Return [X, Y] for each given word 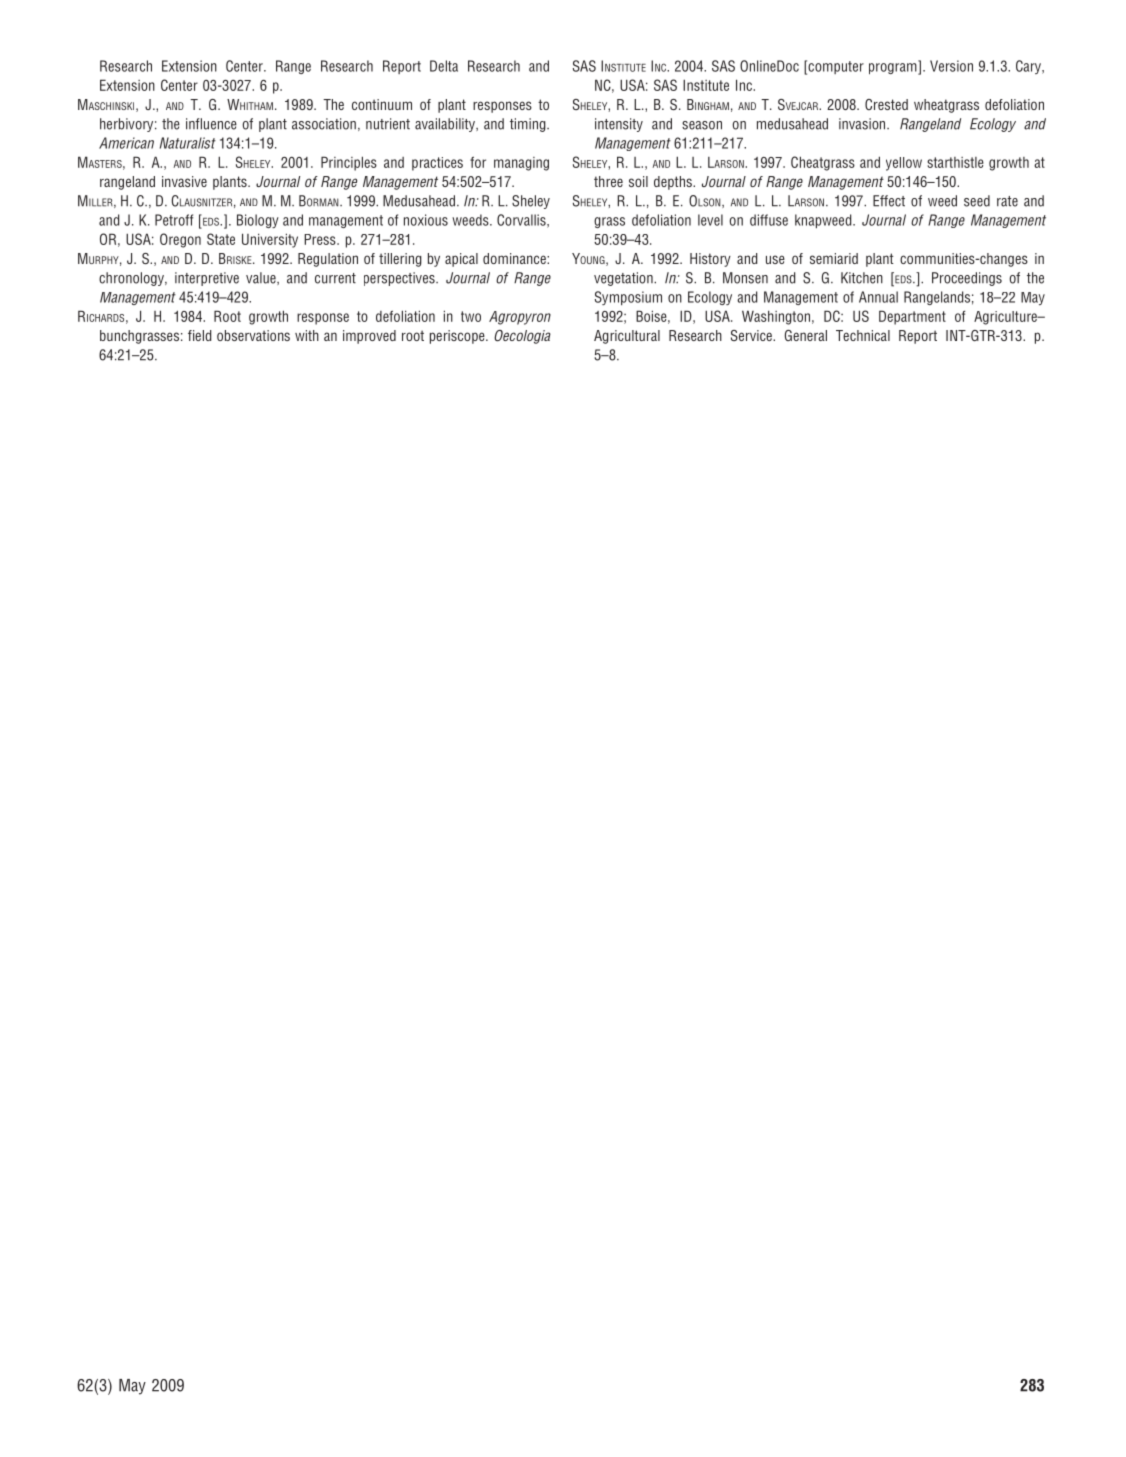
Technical [863, 335]
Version [951, 66]
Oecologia [522, 337]
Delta [444, 66]
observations [253, 335]
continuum [382, 104]
